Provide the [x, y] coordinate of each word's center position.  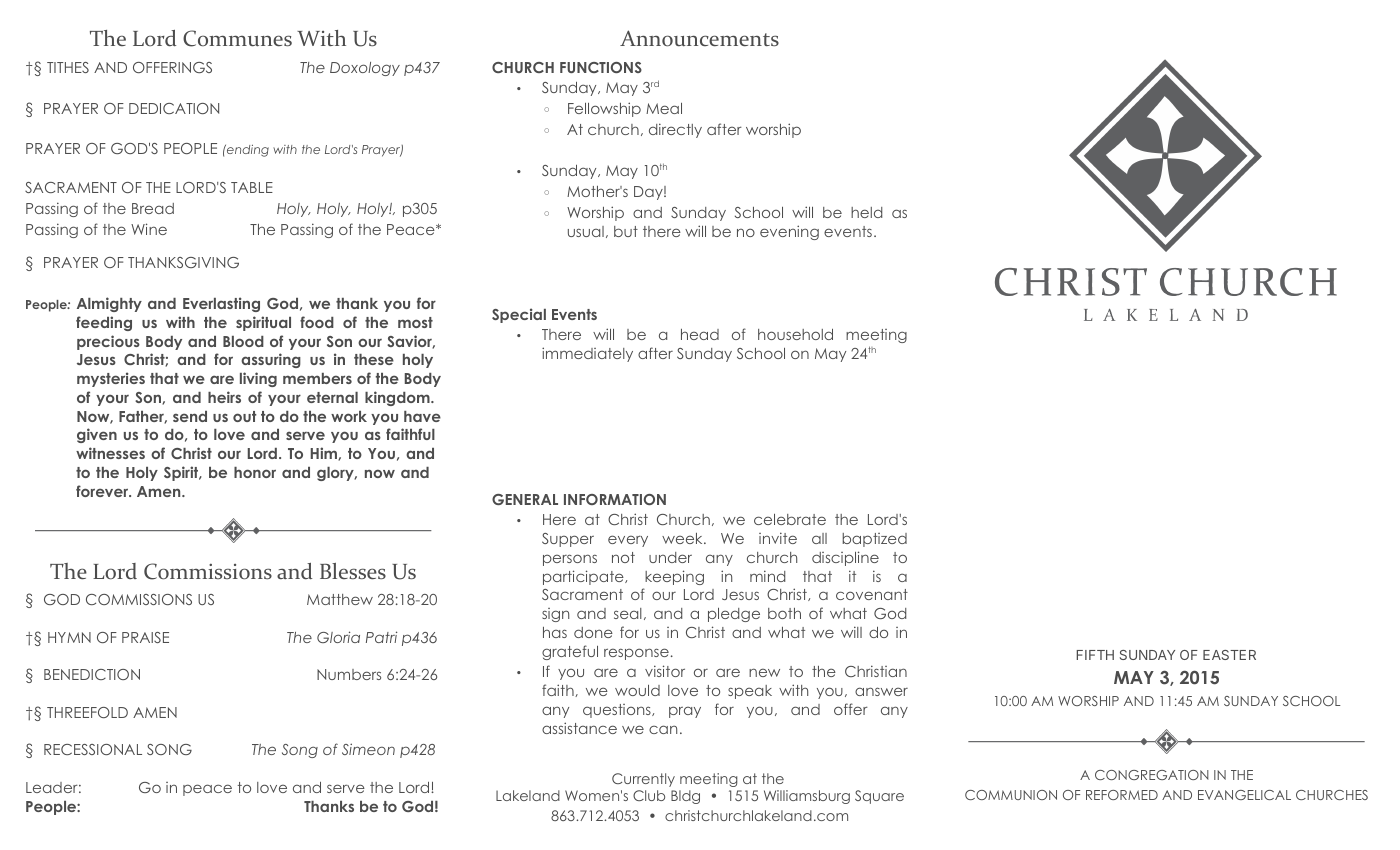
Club [649, 795]
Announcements [699, 38]
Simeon [368, 749]
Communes [237, 38]
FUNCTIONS [601, 67]
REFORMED [1122, 795]
